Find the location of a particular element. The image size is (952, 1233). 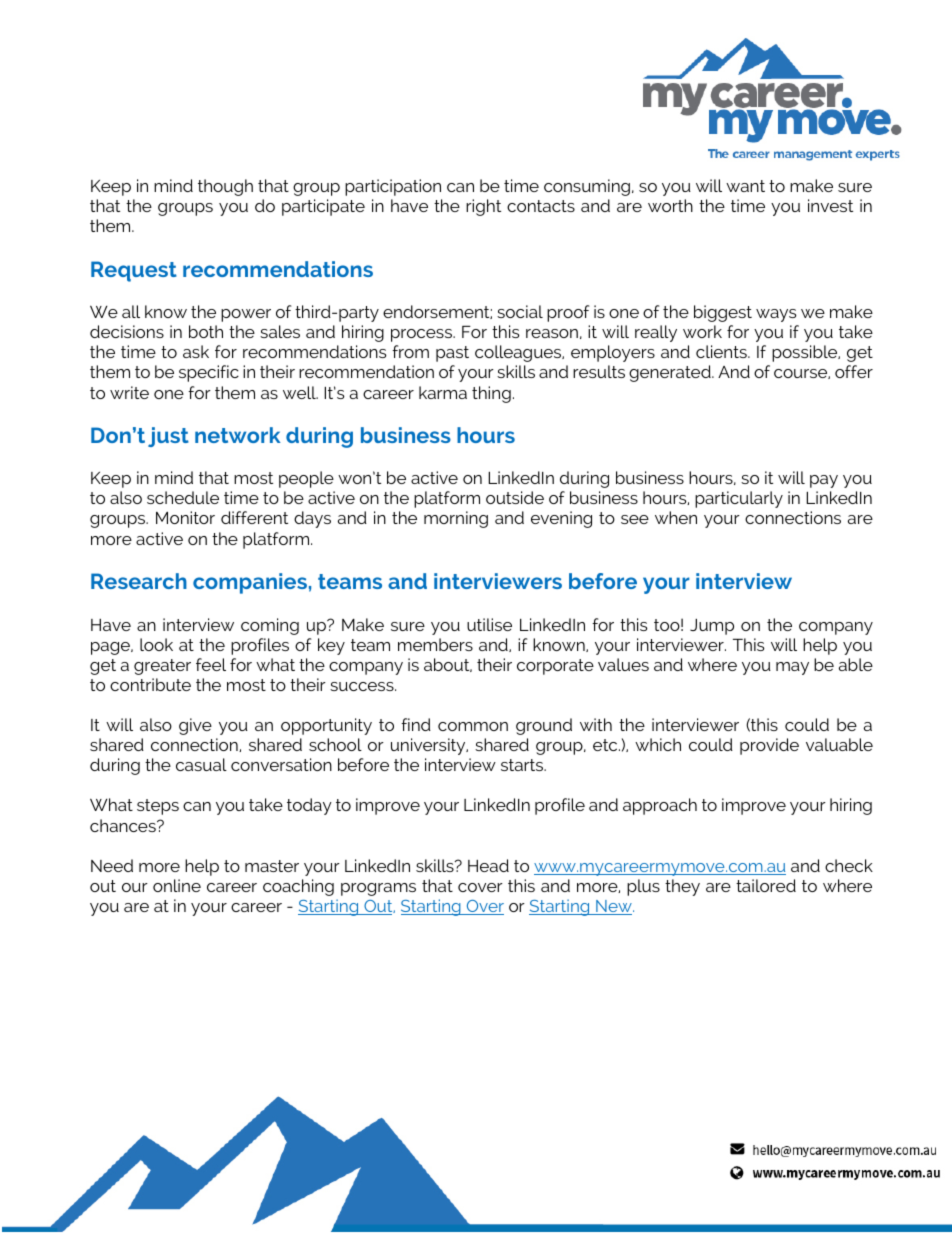

right is located at coordinates (483, 207).
